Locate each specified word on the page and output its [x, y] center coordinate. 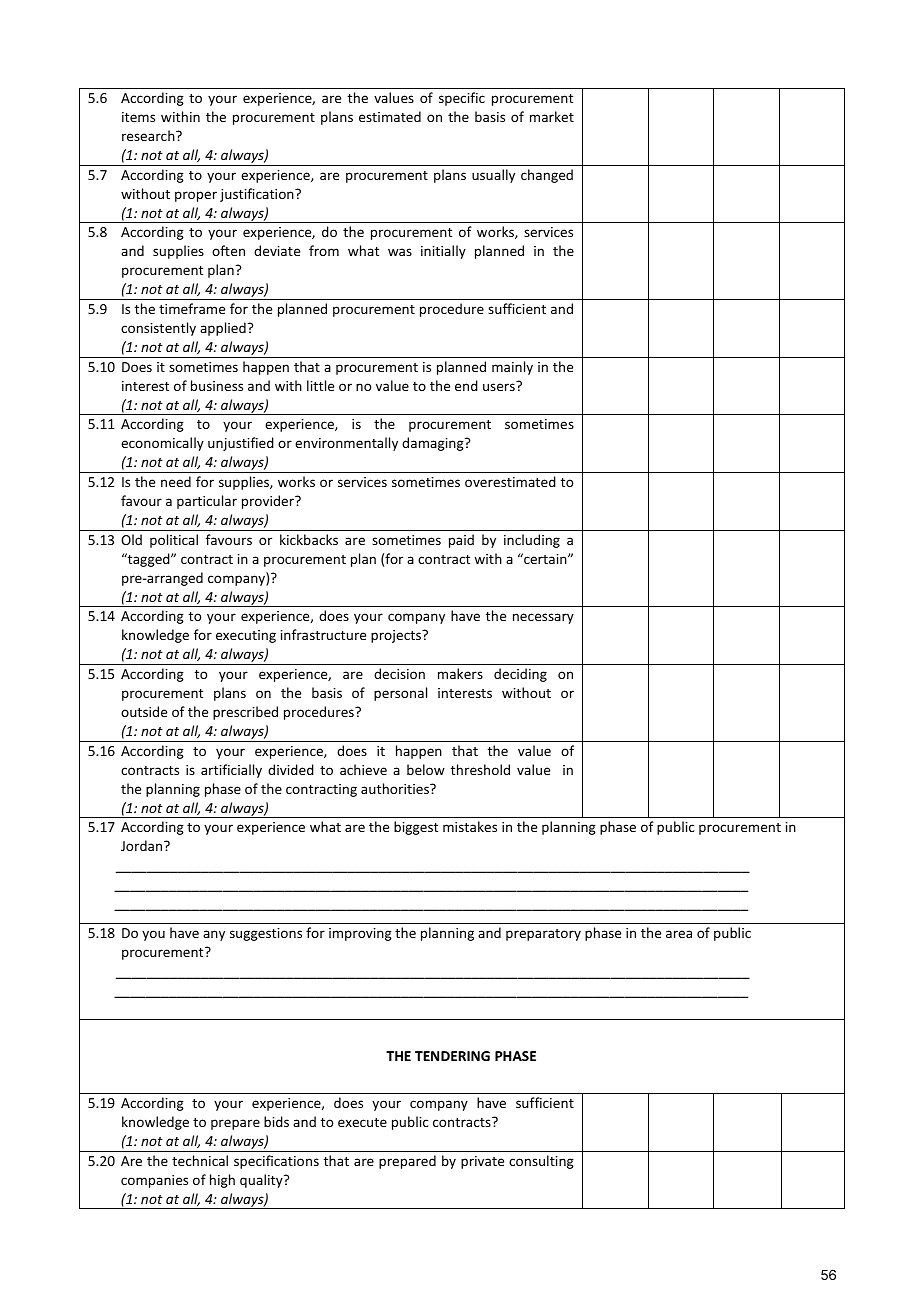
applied [223, 329]
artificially [231, 771]
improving [360, 934]
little [320, 385]
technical [200, 1160]
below [426, 769]
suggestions [266, 934]
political [174, 541]
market [552, 116]
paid [461, 541]
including [532, 541]
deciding [520, 675]
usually [493, 176]
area [679, 934]
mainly [512, 368]
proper [196, 196]
